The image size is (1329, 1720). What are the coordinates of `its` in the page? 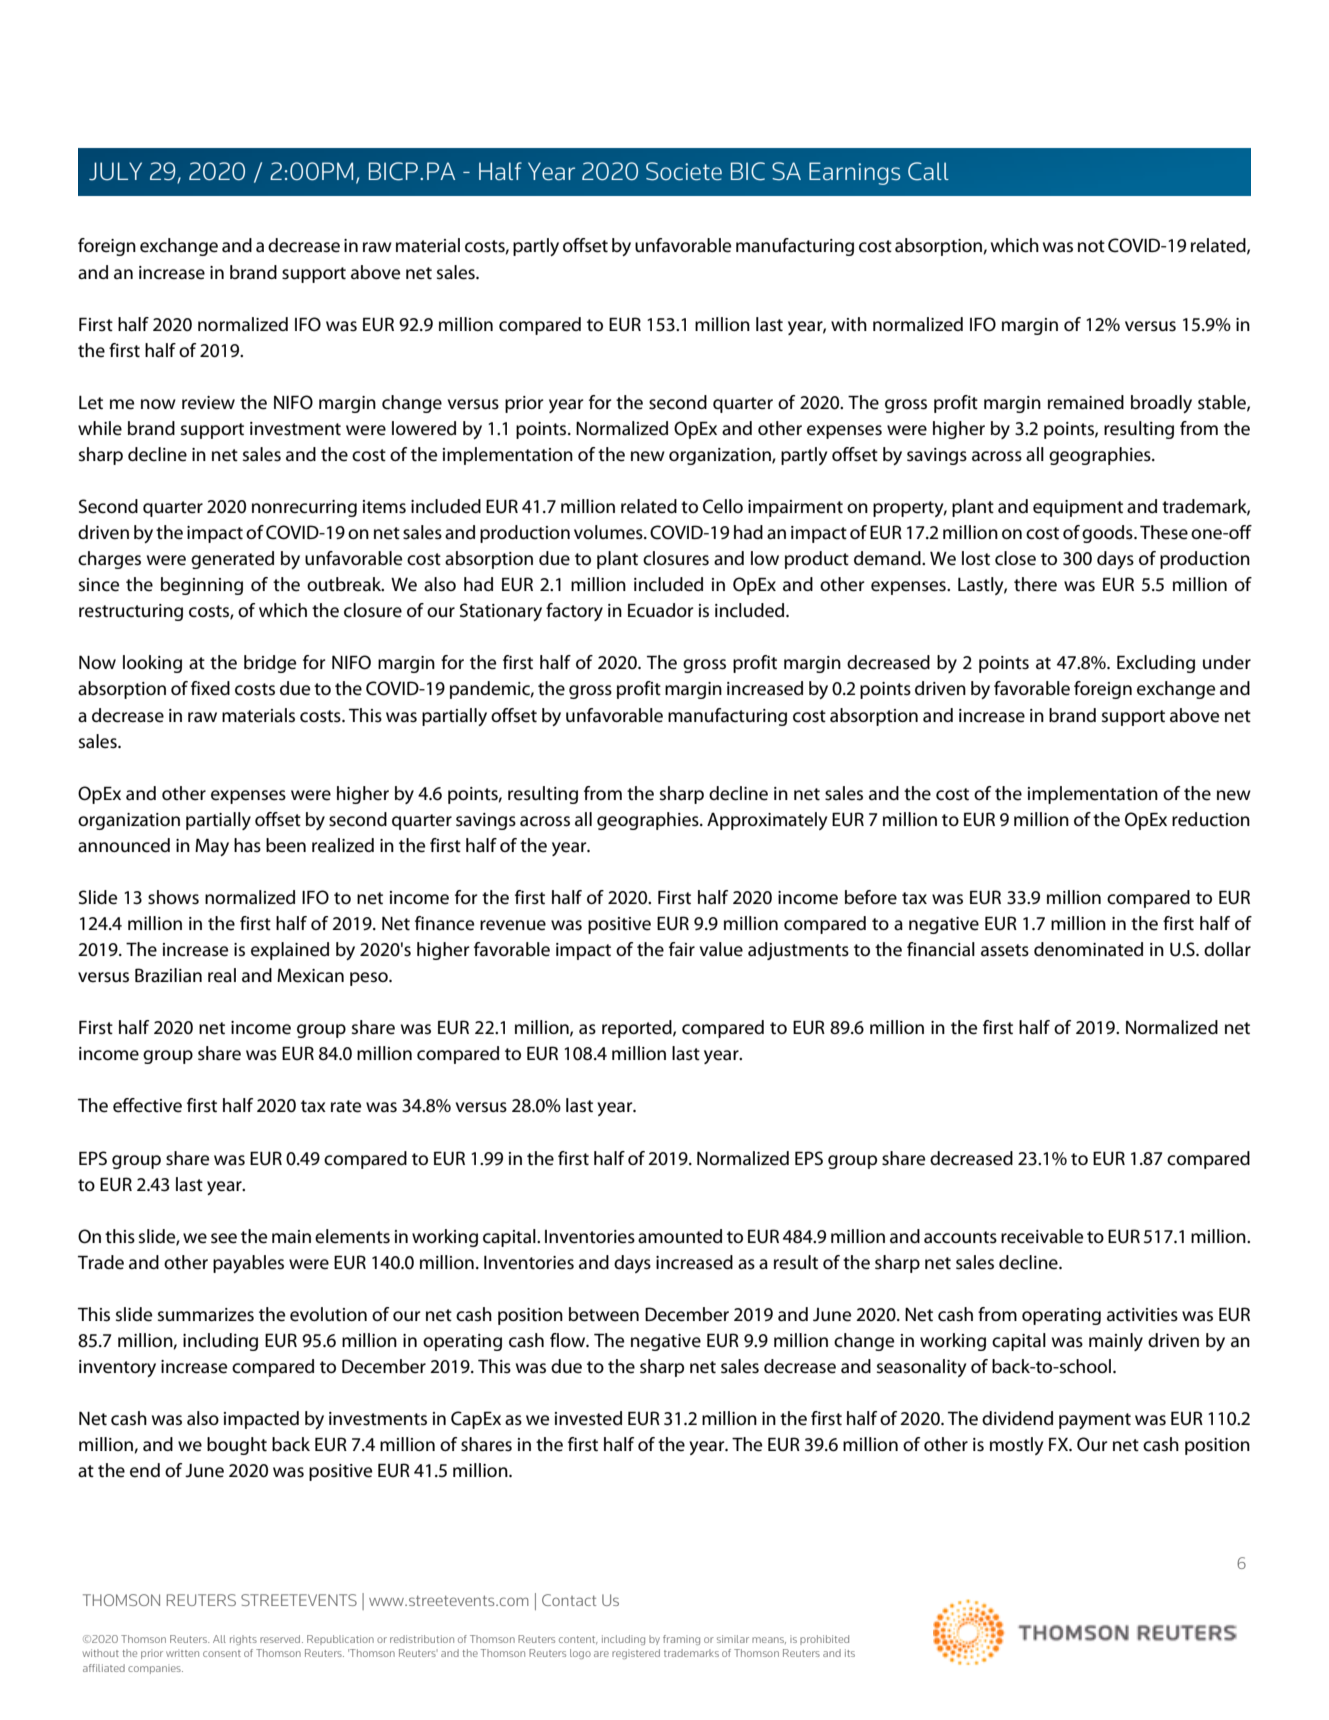 It's located at (850, 1653).
